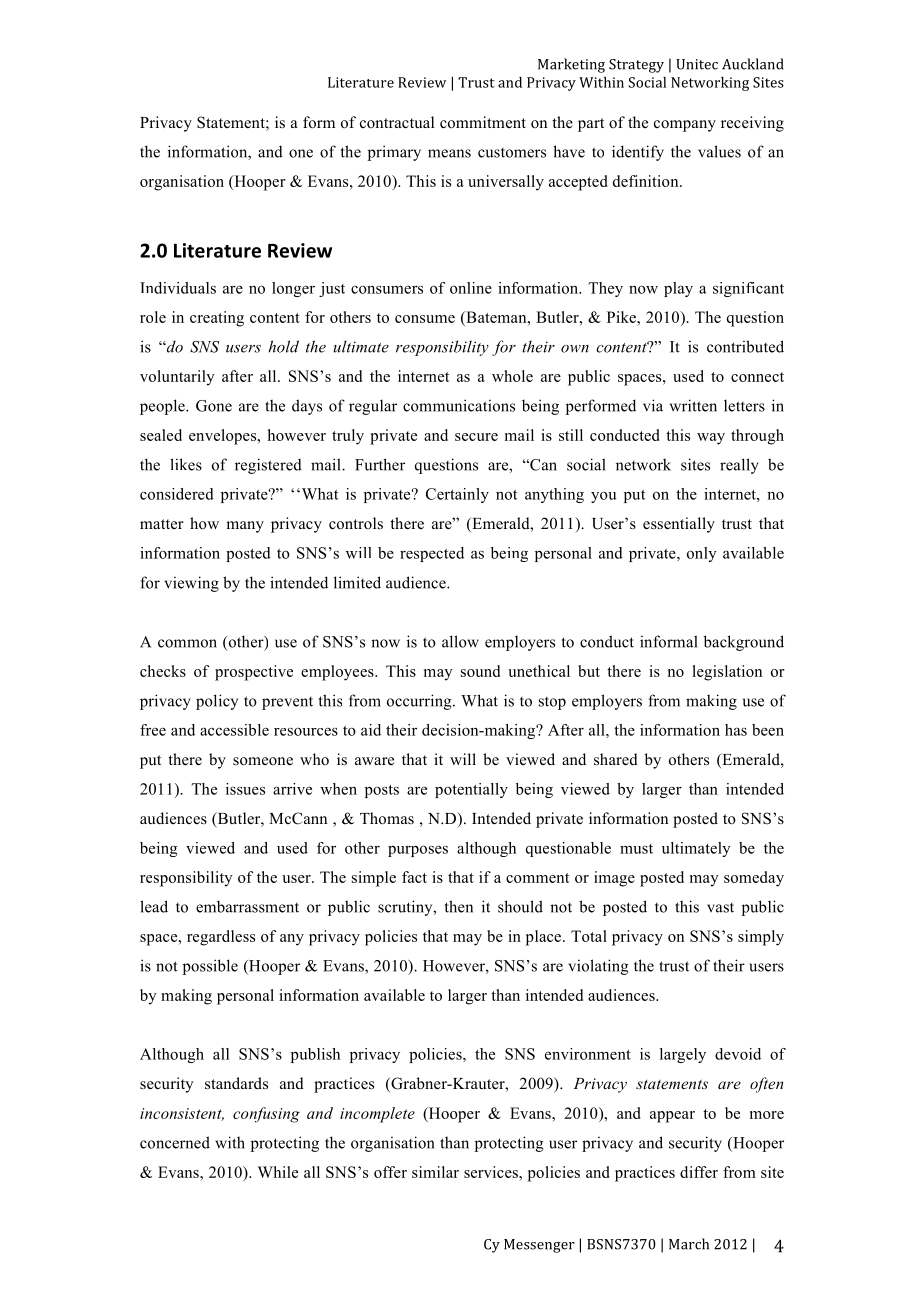  Describe the element at coordinates (187, 643) in the page. I see `common` at that location.
